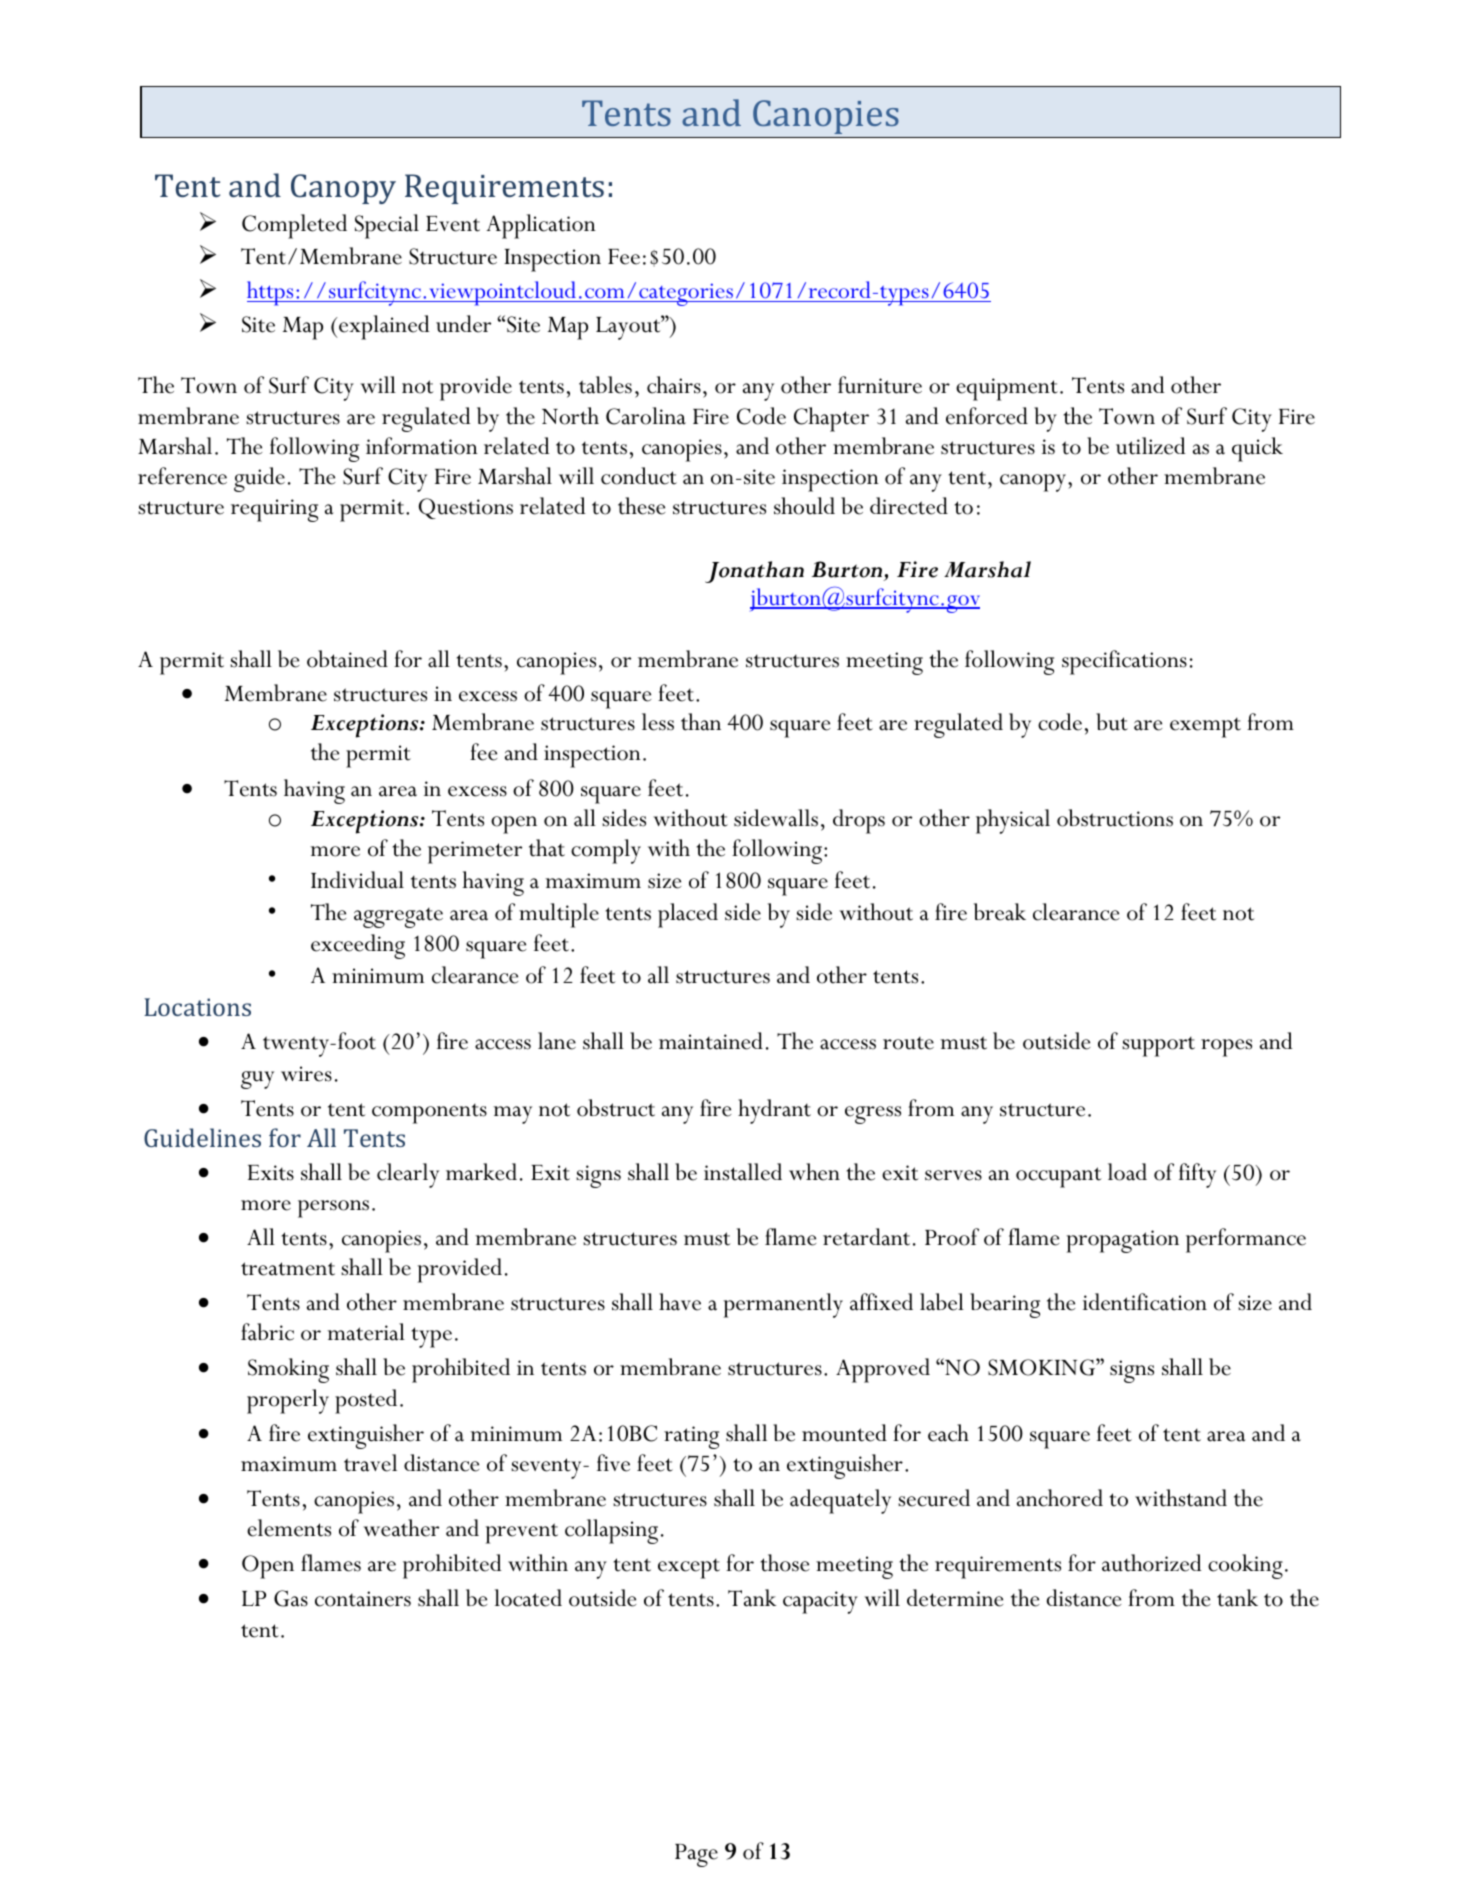 The image size is (1465, 1896). Describe the element at coordinates (1007, 389) in the screenshot. I see `equipment` at that location.
